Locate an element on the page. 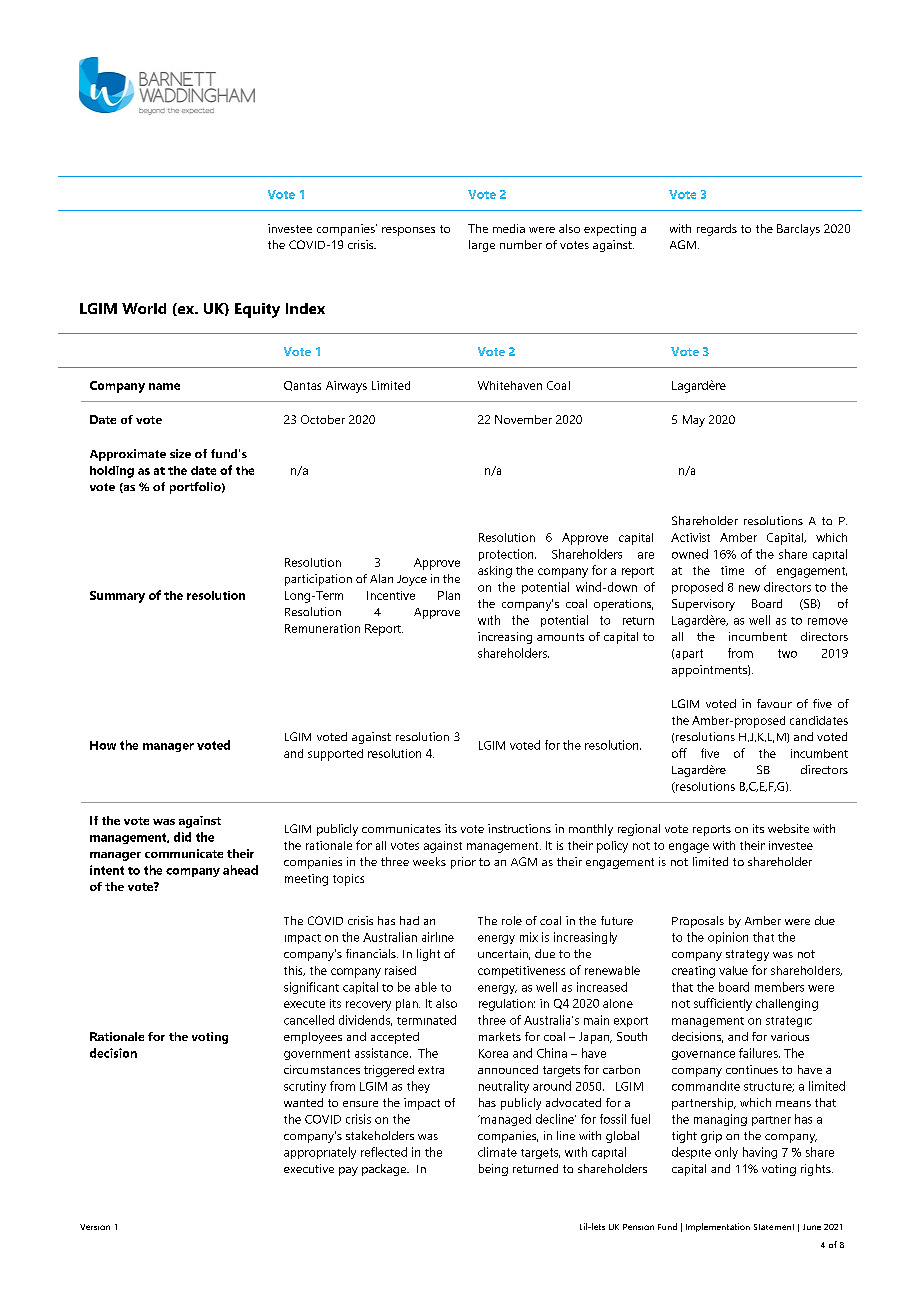 This page has width=924, height=1308. How is located at coordinates (103, 745).
